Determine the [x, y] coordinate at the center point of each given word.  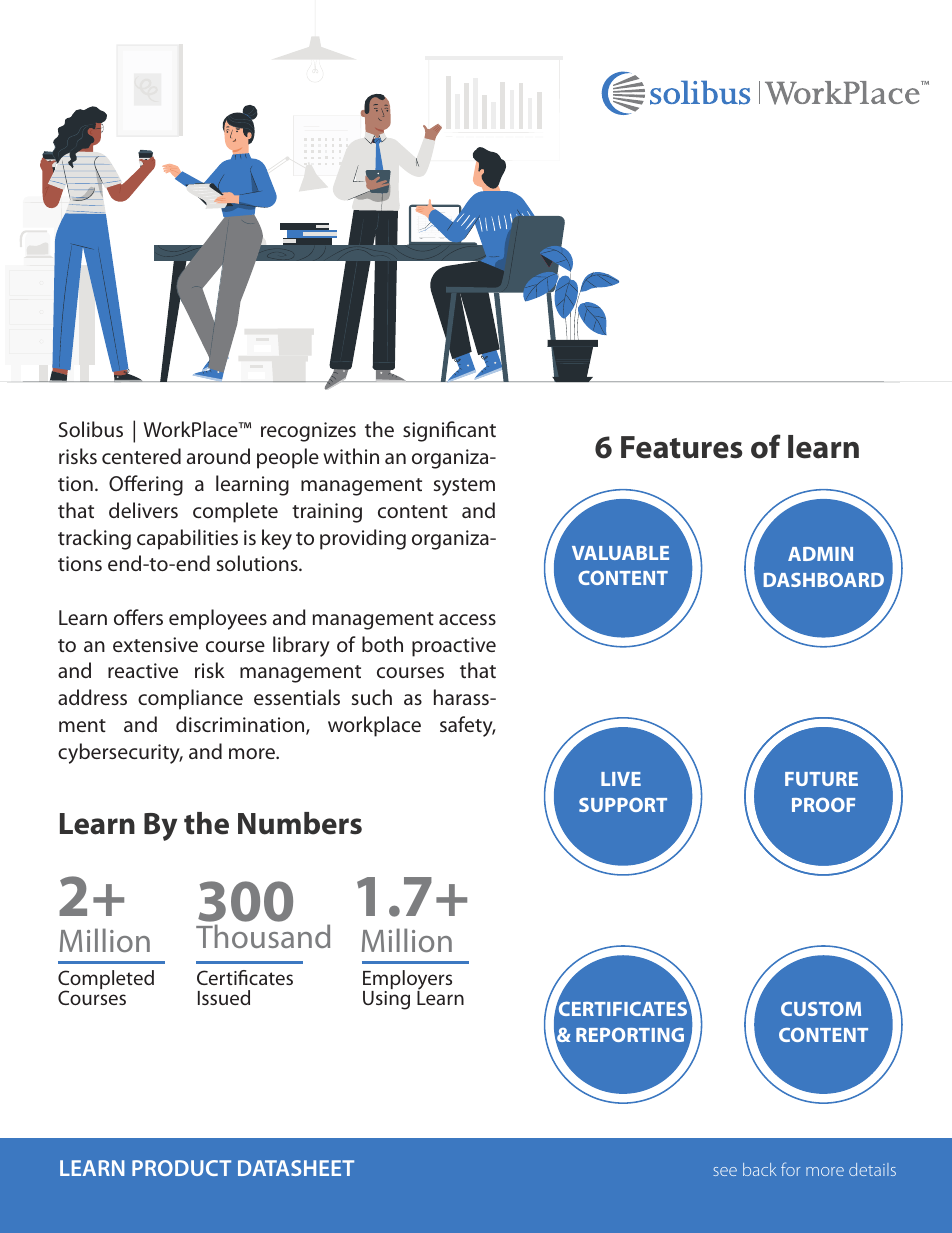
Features [681, 447]
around [218, 456]
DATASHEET [296, 1168]
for [790, 1169]
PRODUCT [181, 1168]
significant [449, 431]
